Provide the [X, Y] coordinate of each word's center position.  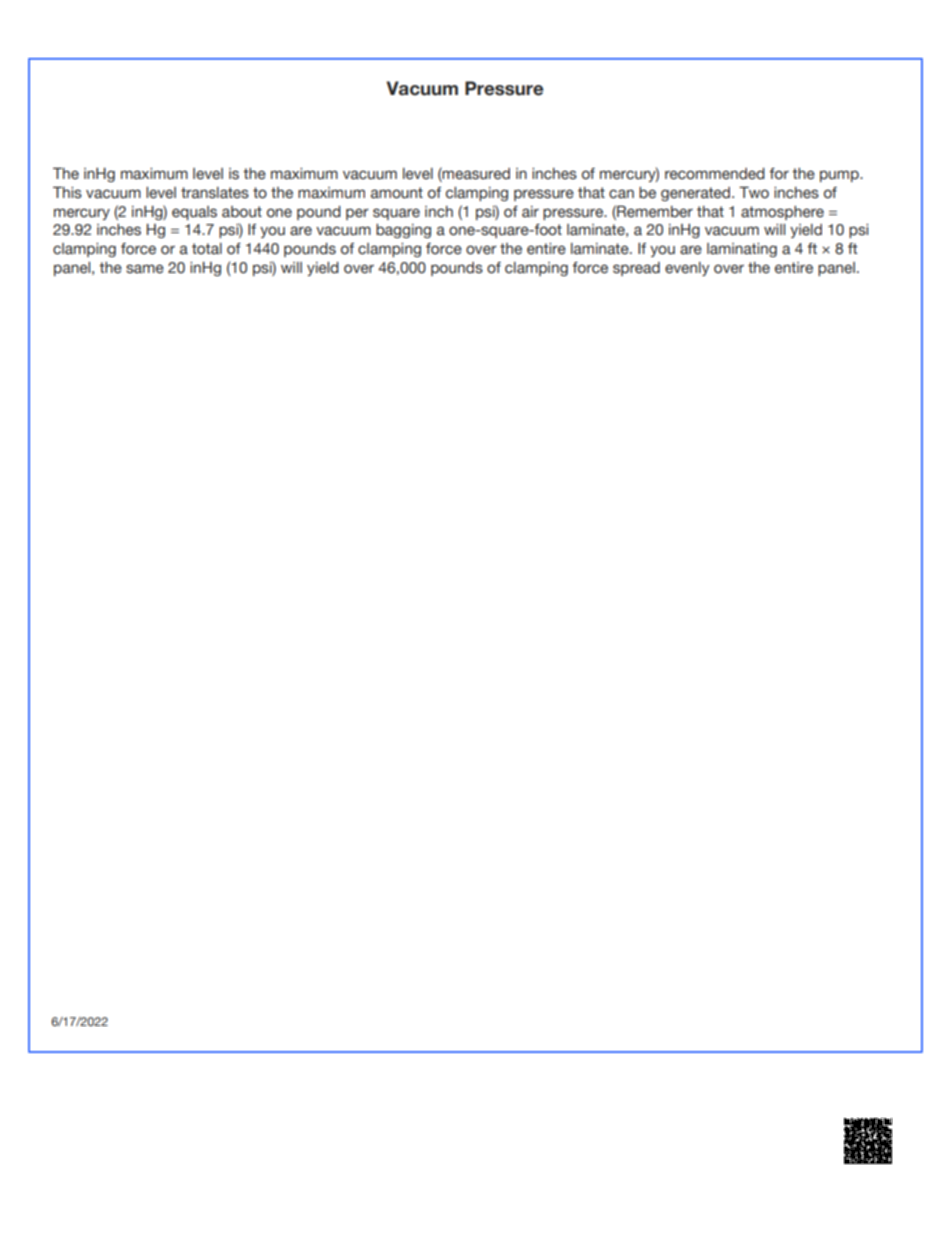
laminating [742, 250]
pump [840, 176]
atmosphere [782, 213]
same [145, 269]
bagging [403, 231]
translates [215, 193]
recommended [715, 174]
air [530, 211]
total [207, 249]
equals [194, 213]
